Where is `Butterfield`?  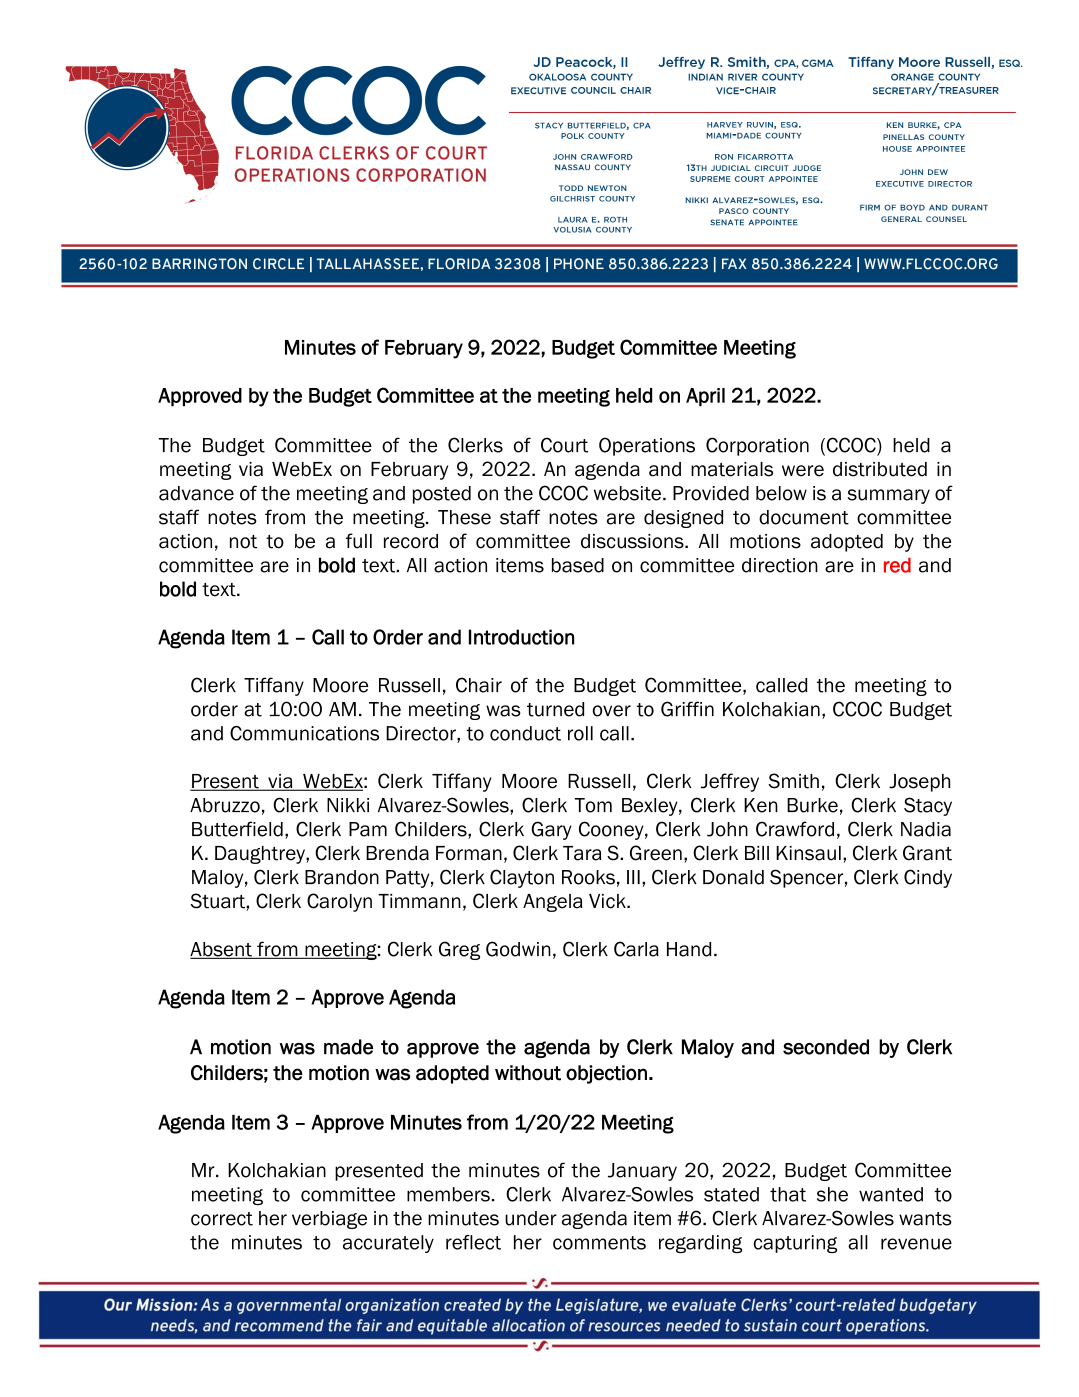 Butterfield is located at coordinates (237, 829).
